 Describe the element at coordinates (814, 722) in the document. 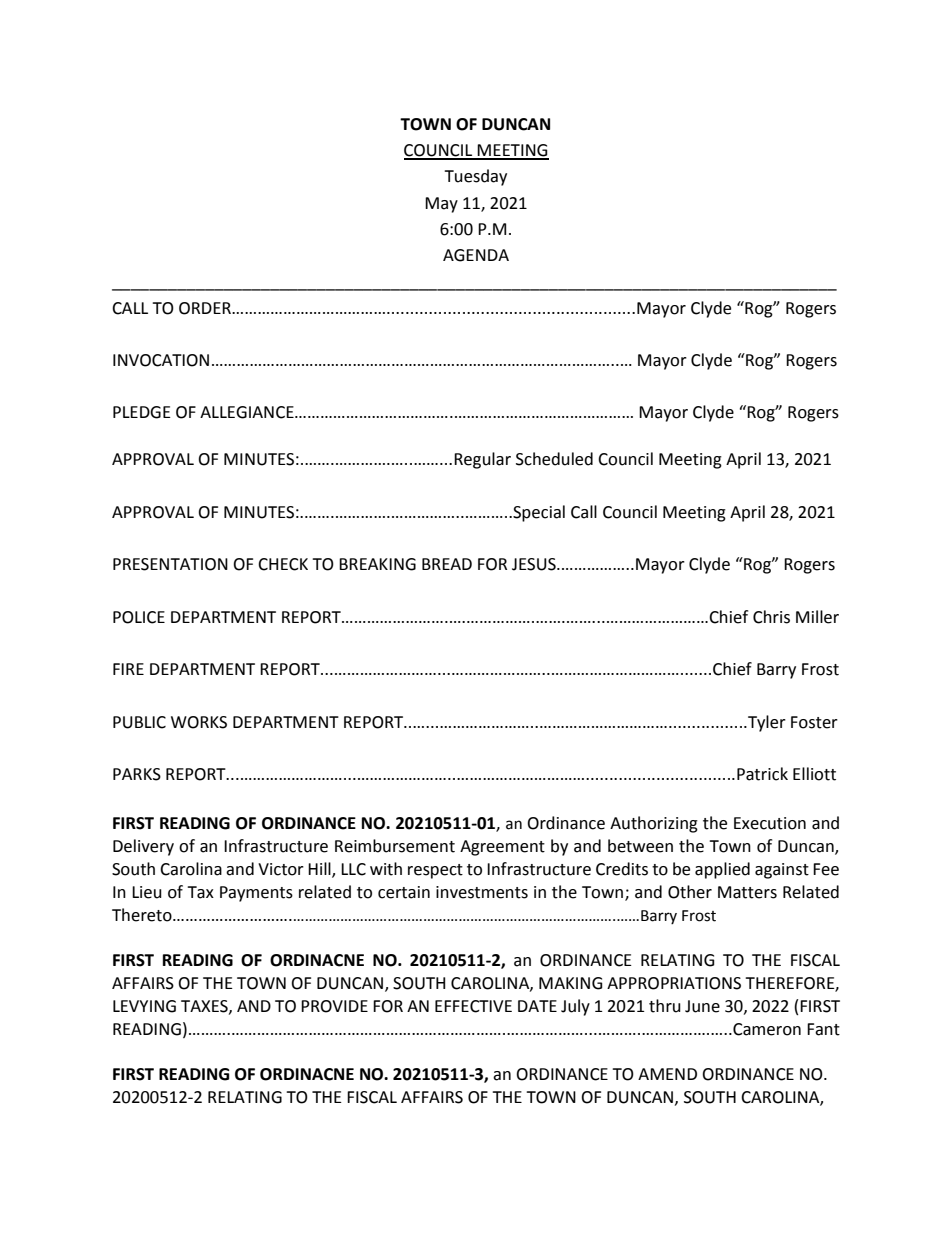

I see `Foster` at that location.
